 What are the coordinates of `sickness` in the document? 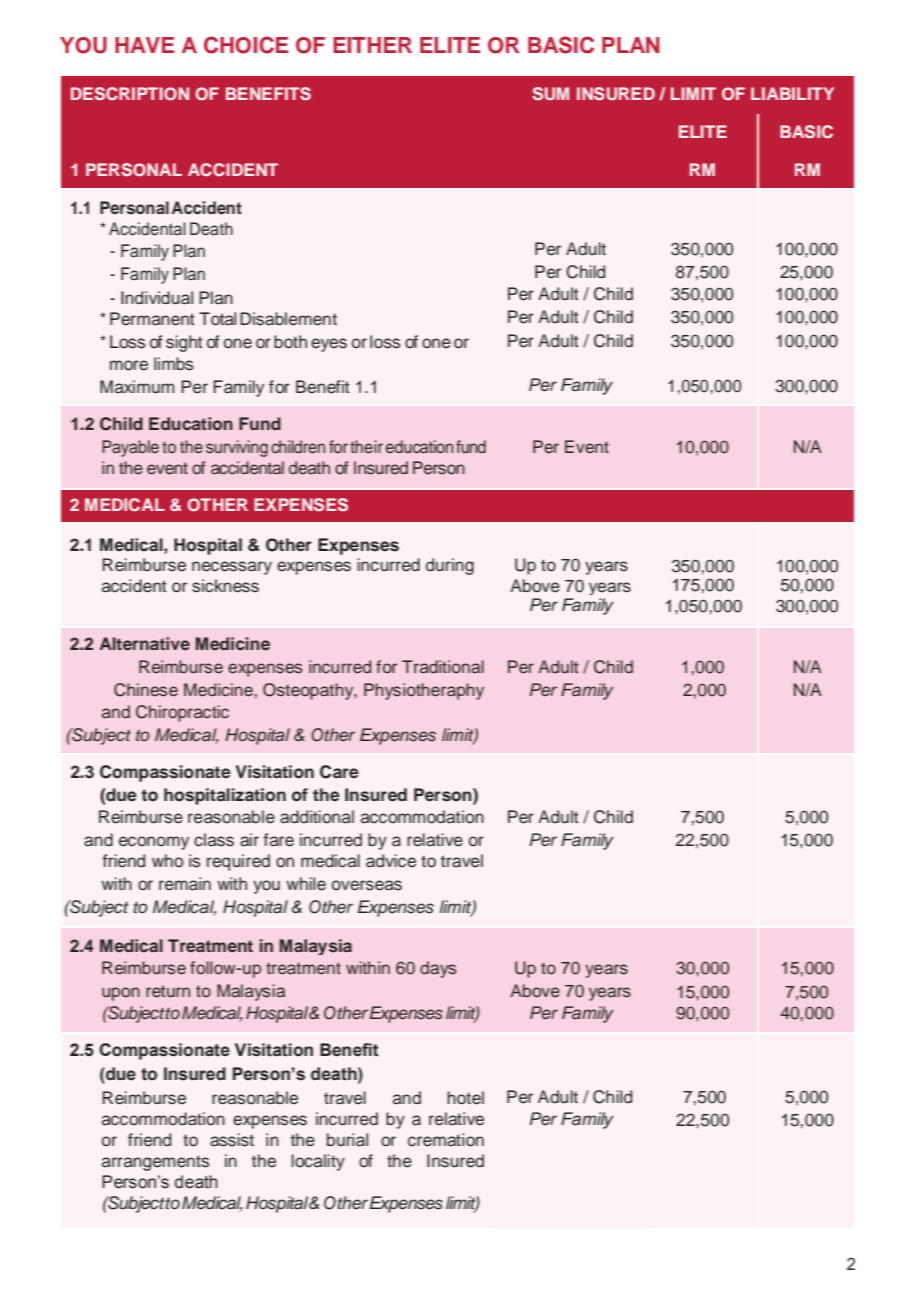 It's located at (225, 586).
